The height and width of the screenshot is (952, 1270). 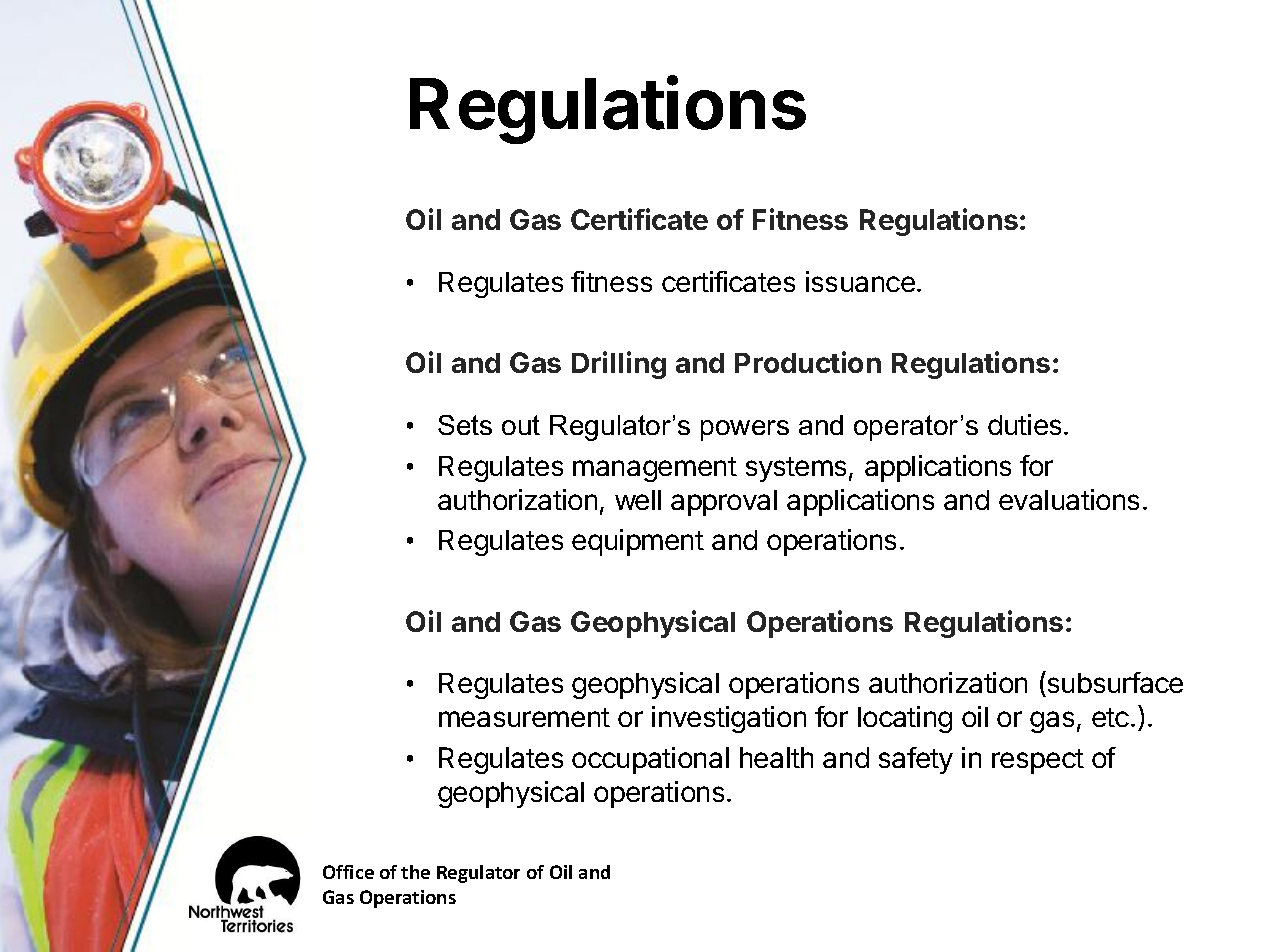 What do you see at coordinates (465, 425) in the screenshot?
I see `Sets` at bounding box center [465, 425].
